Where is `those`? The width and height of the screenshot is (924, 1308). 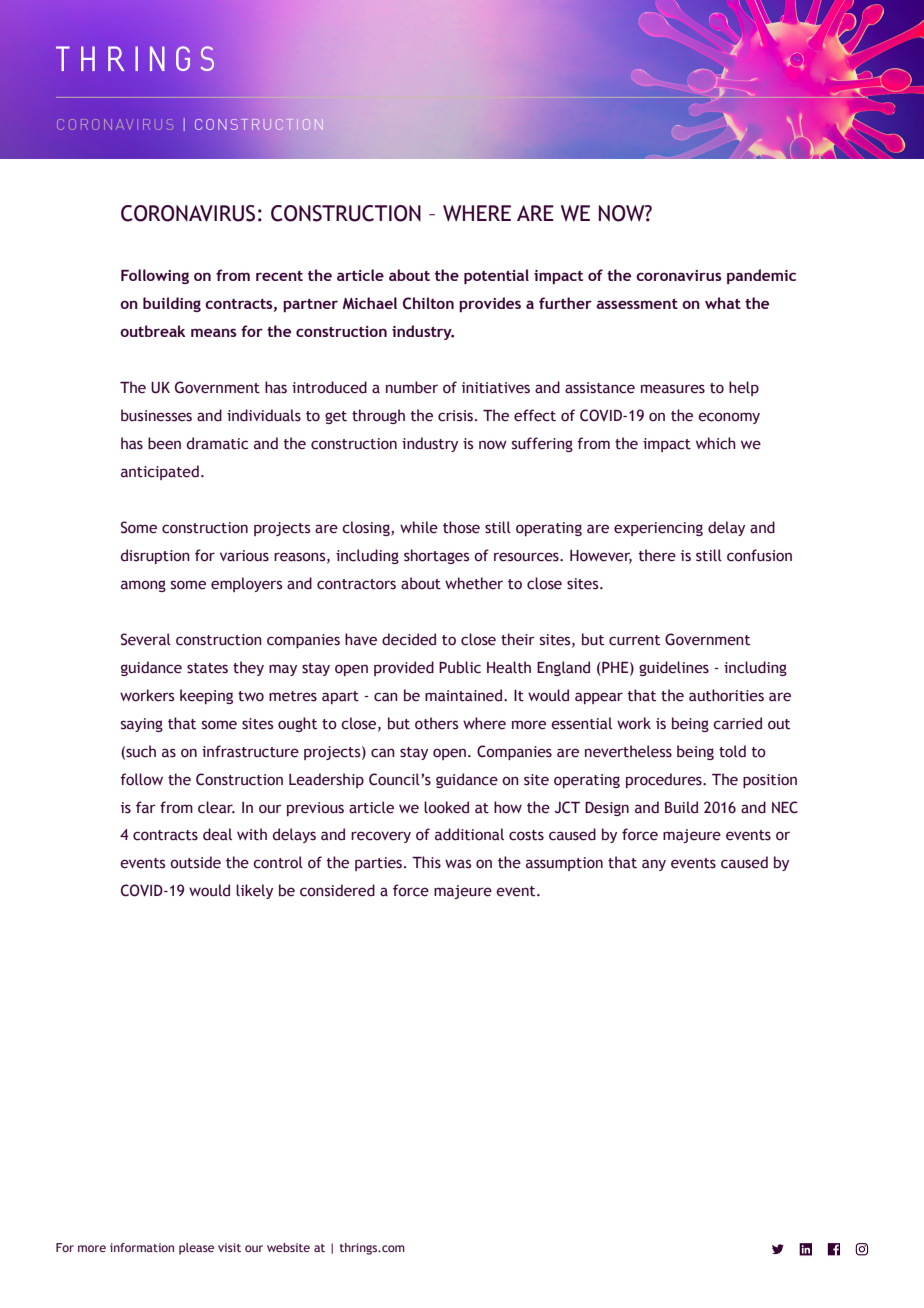
those is located at coordinates (461, 527).
